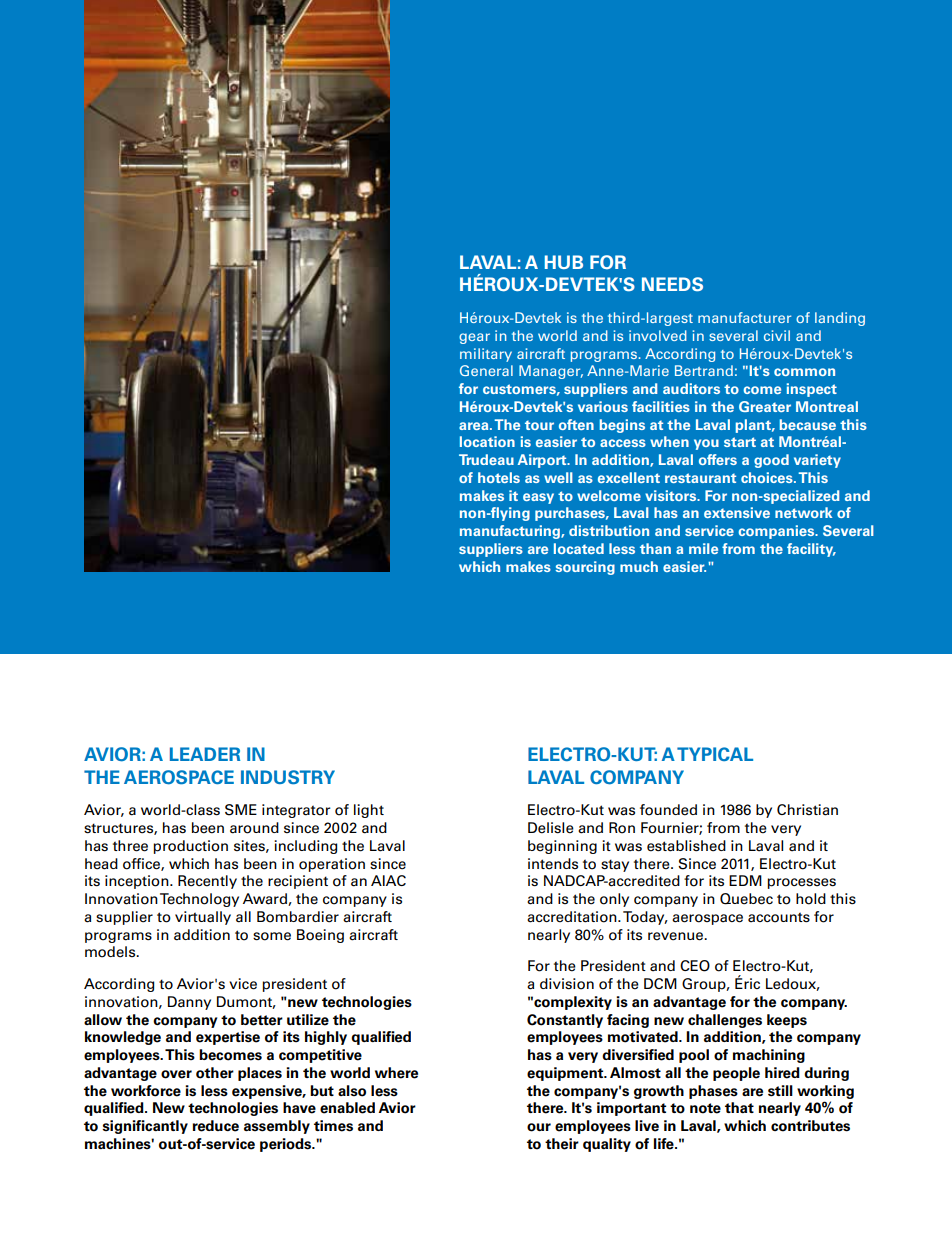 The width and height of the document is (952, 1233). I want to click on light, so click(369, 811).
